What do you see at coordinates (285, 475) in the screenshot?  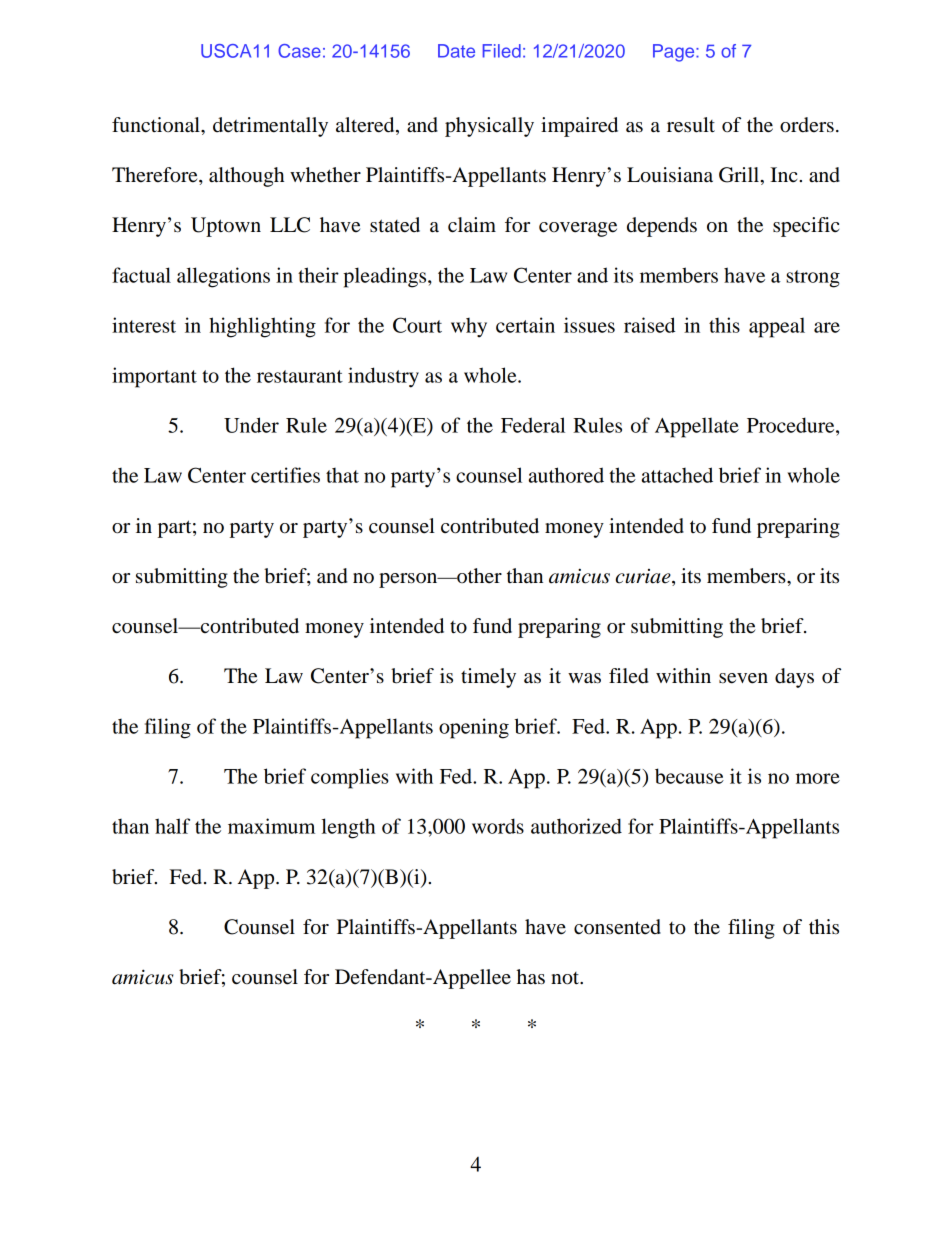 I see `certifies` at bounding box center [285, 475].
